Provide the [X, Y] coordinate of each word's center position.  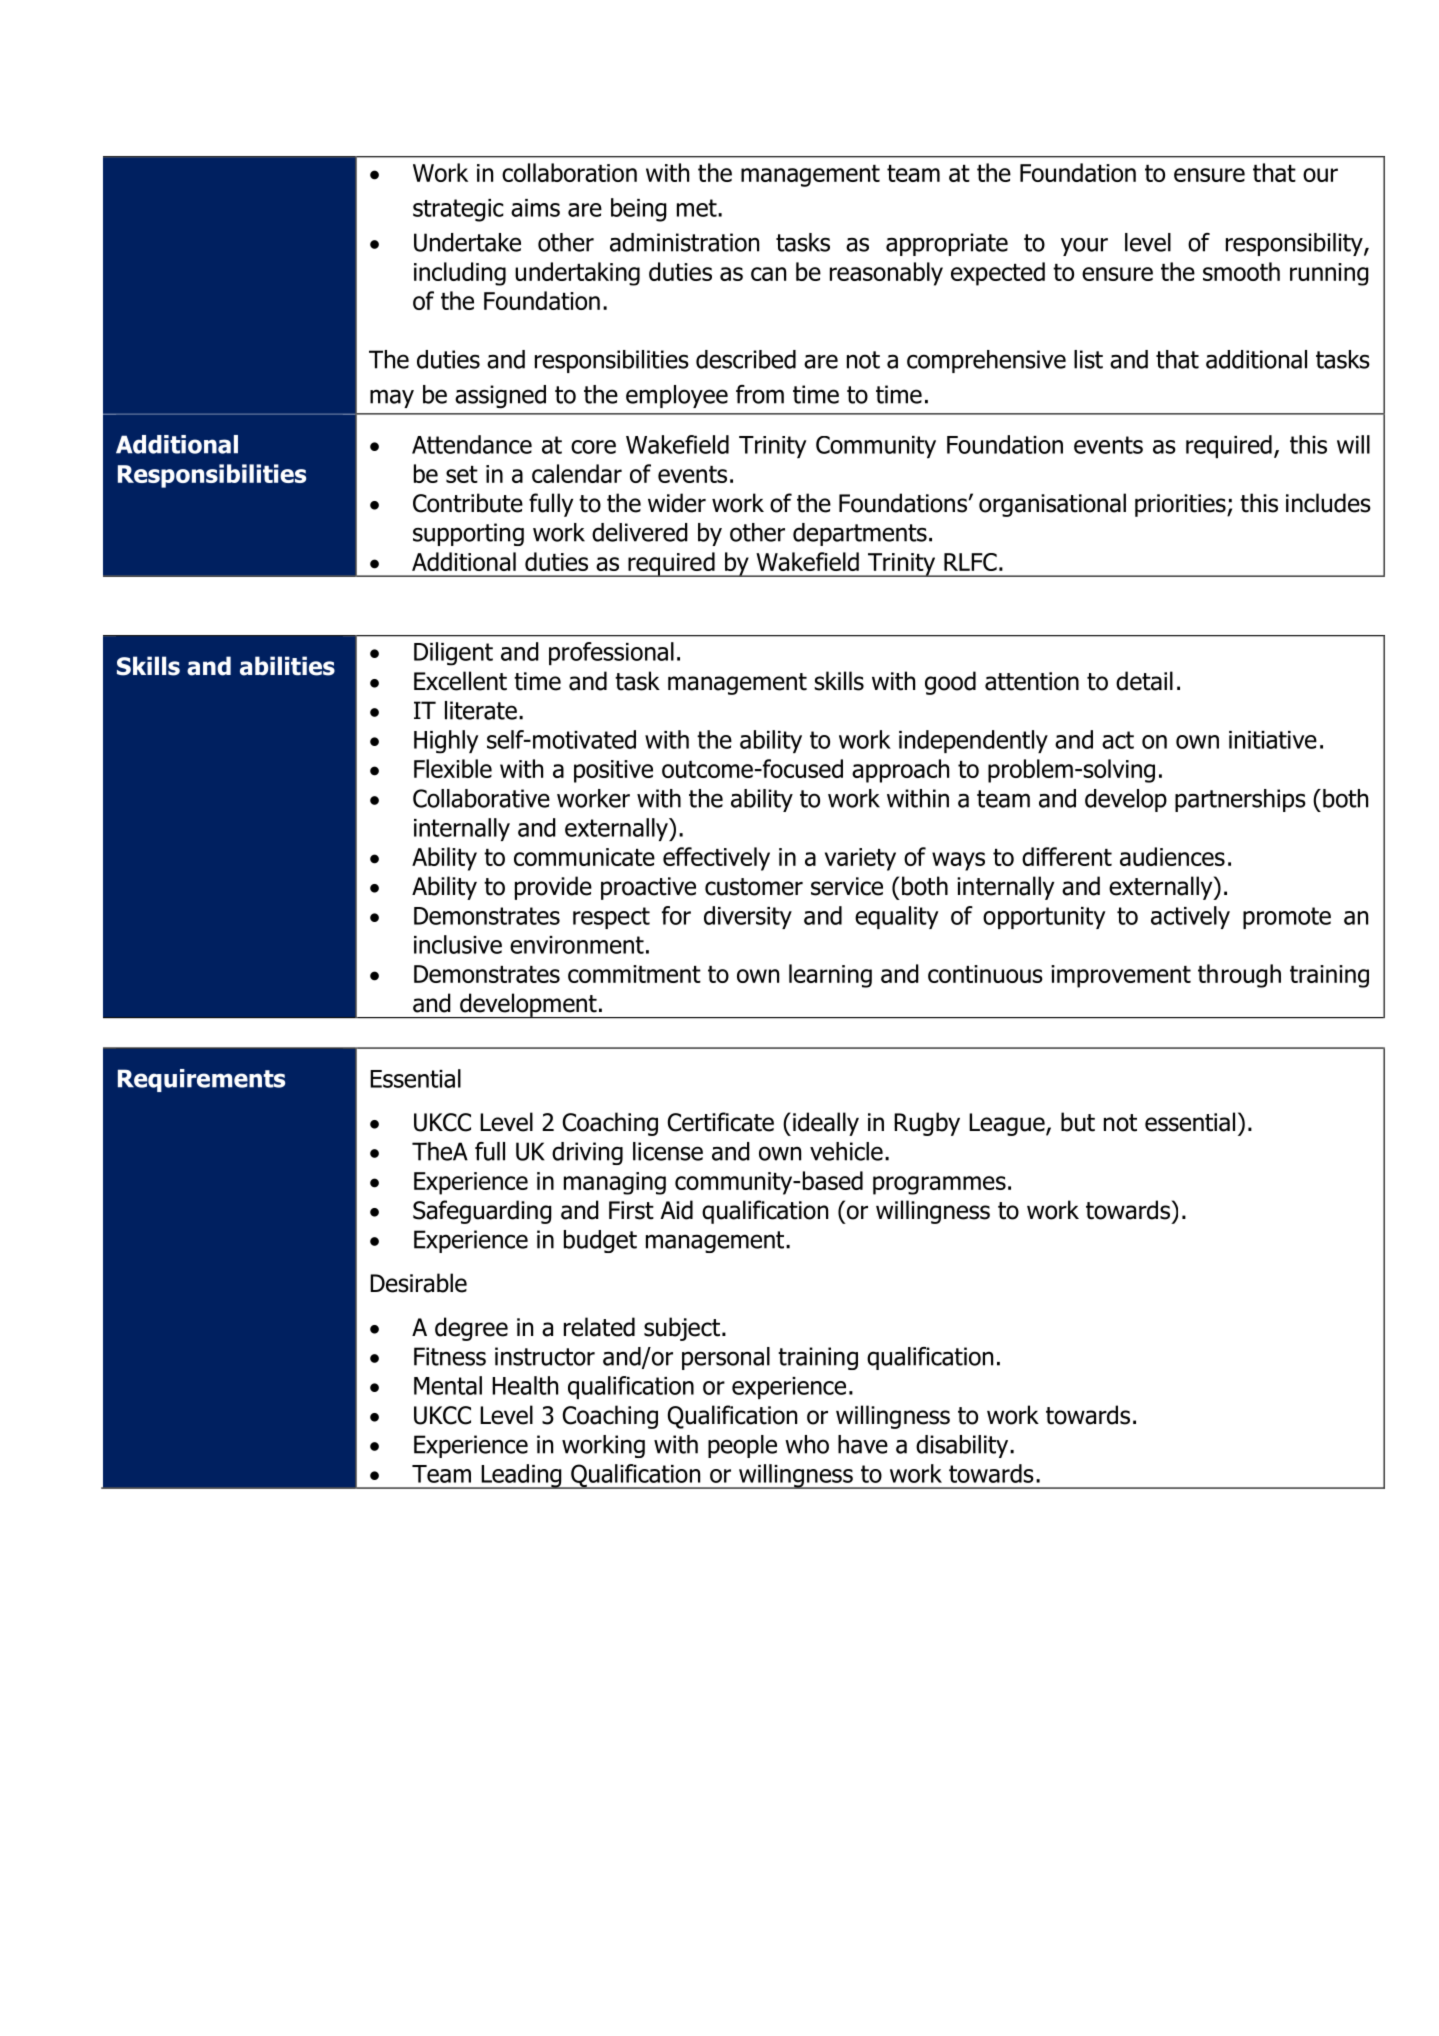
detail [1144, 681]
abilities [287, 666]
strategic [458, 210]
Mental [448, 1385]
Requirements [201, 1080]
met [698, 208]
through [1239, 976]
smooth [1241, 271]
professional [611, 653]
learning [830, 976]
